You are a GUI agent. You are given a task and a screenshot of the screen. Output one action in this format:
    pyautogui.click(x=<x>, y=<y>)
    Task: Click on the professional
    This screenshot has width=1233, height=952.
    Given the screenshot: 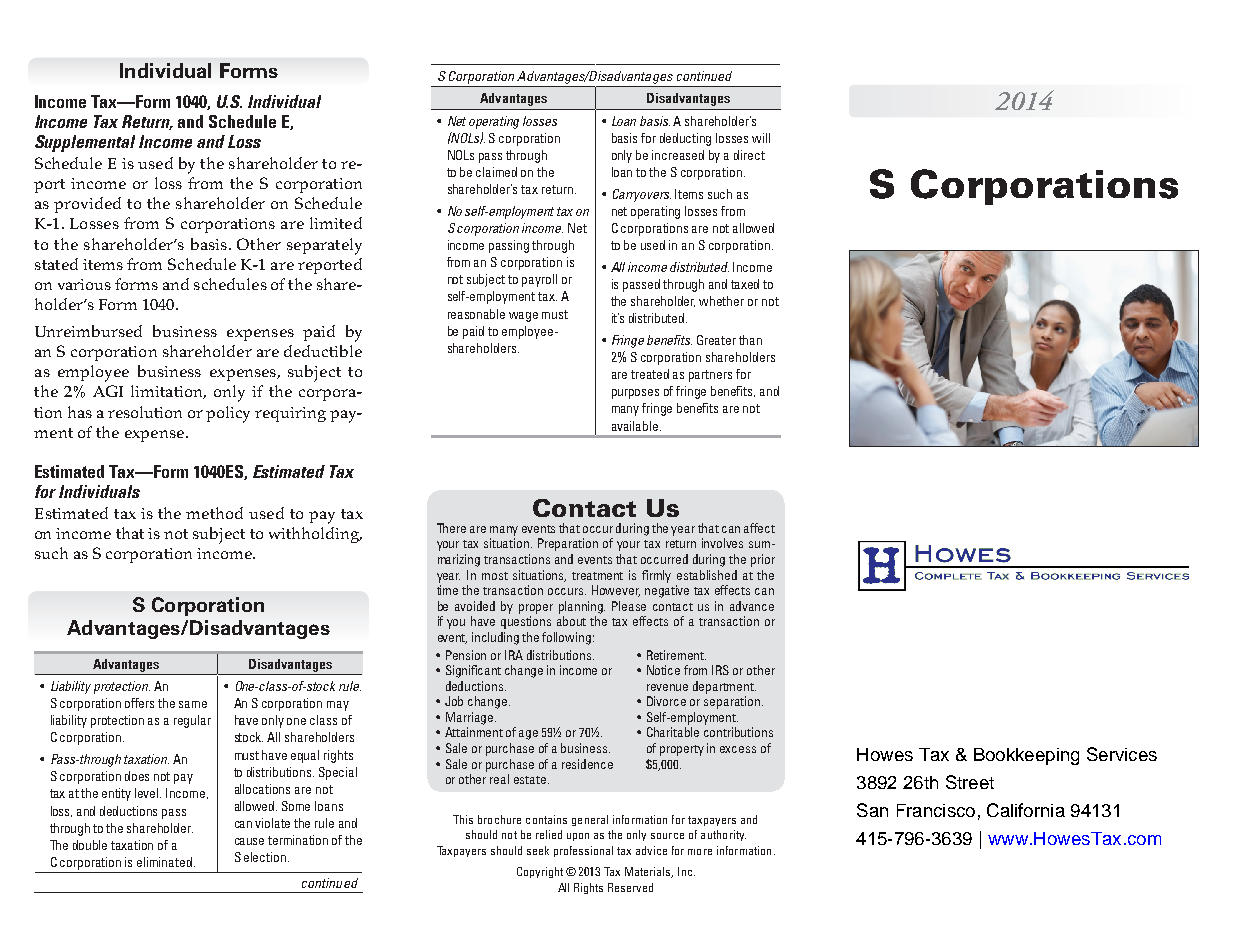 What is the action you would take?
    pyautogui.click(x=583, y=851)
